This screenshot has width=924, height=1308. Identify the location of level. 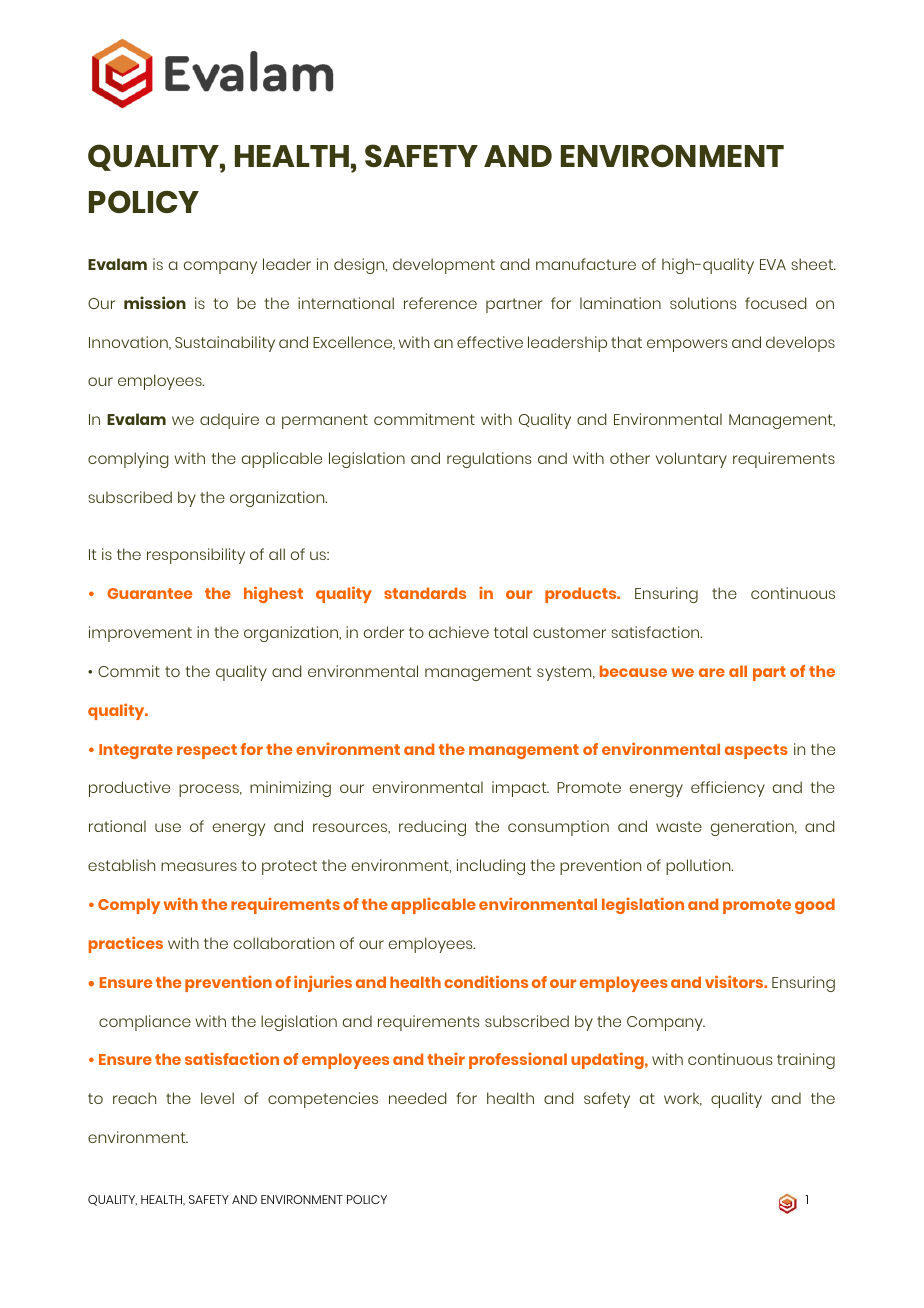
(217, 1098).
